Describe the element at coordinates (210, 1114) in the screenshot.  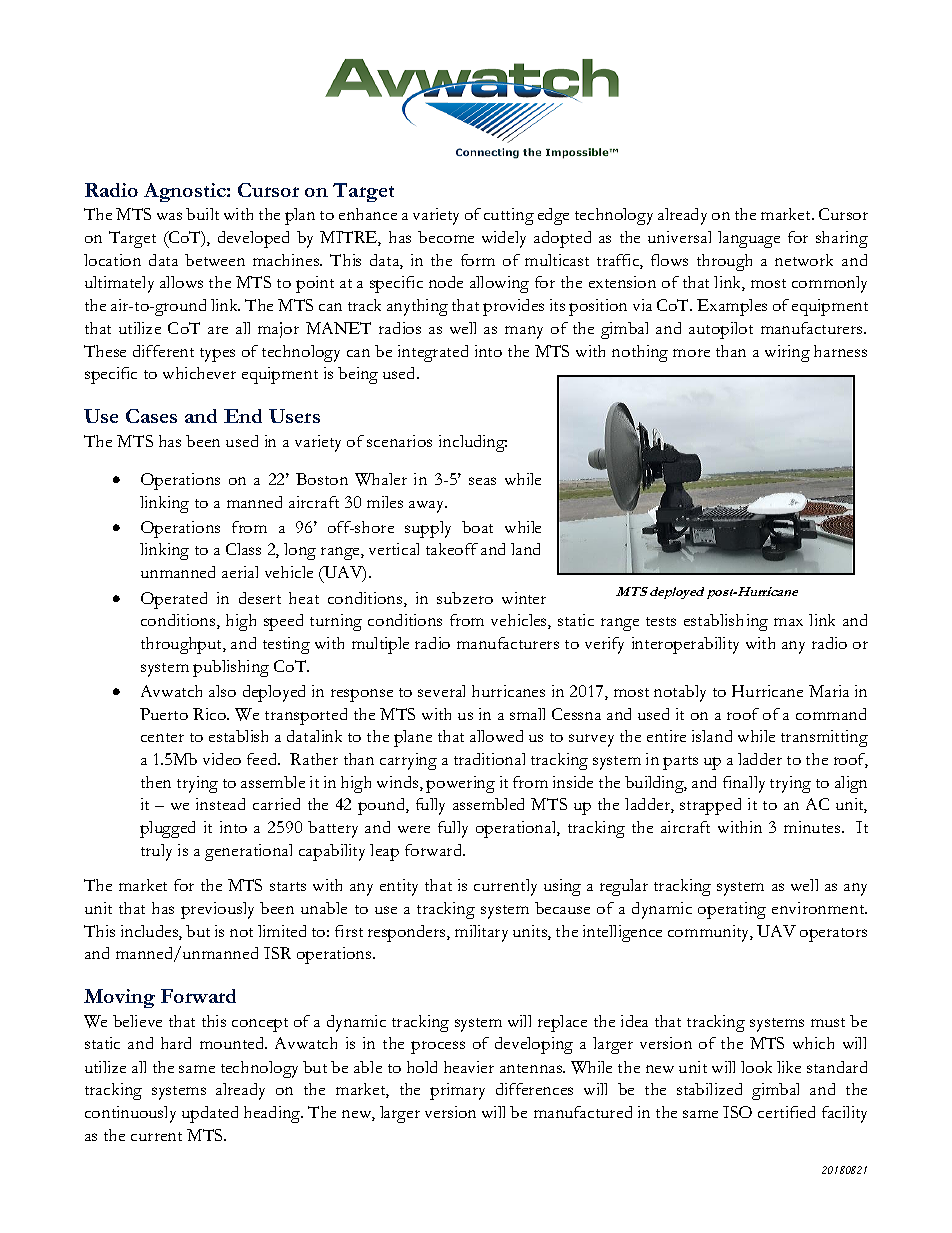
I see `updated` at that location.
